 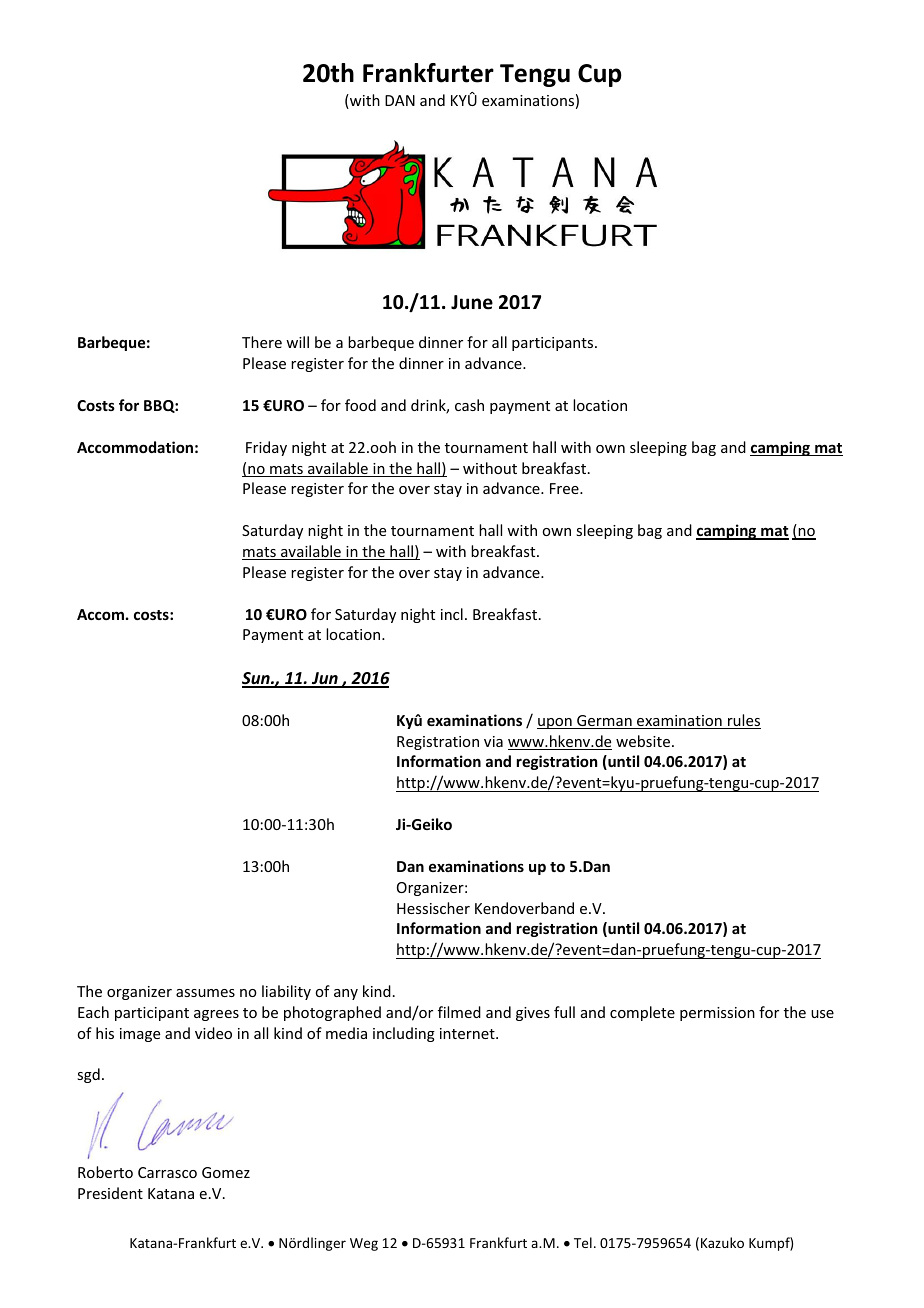 I want to click on There, so click(x=262, y=342).
